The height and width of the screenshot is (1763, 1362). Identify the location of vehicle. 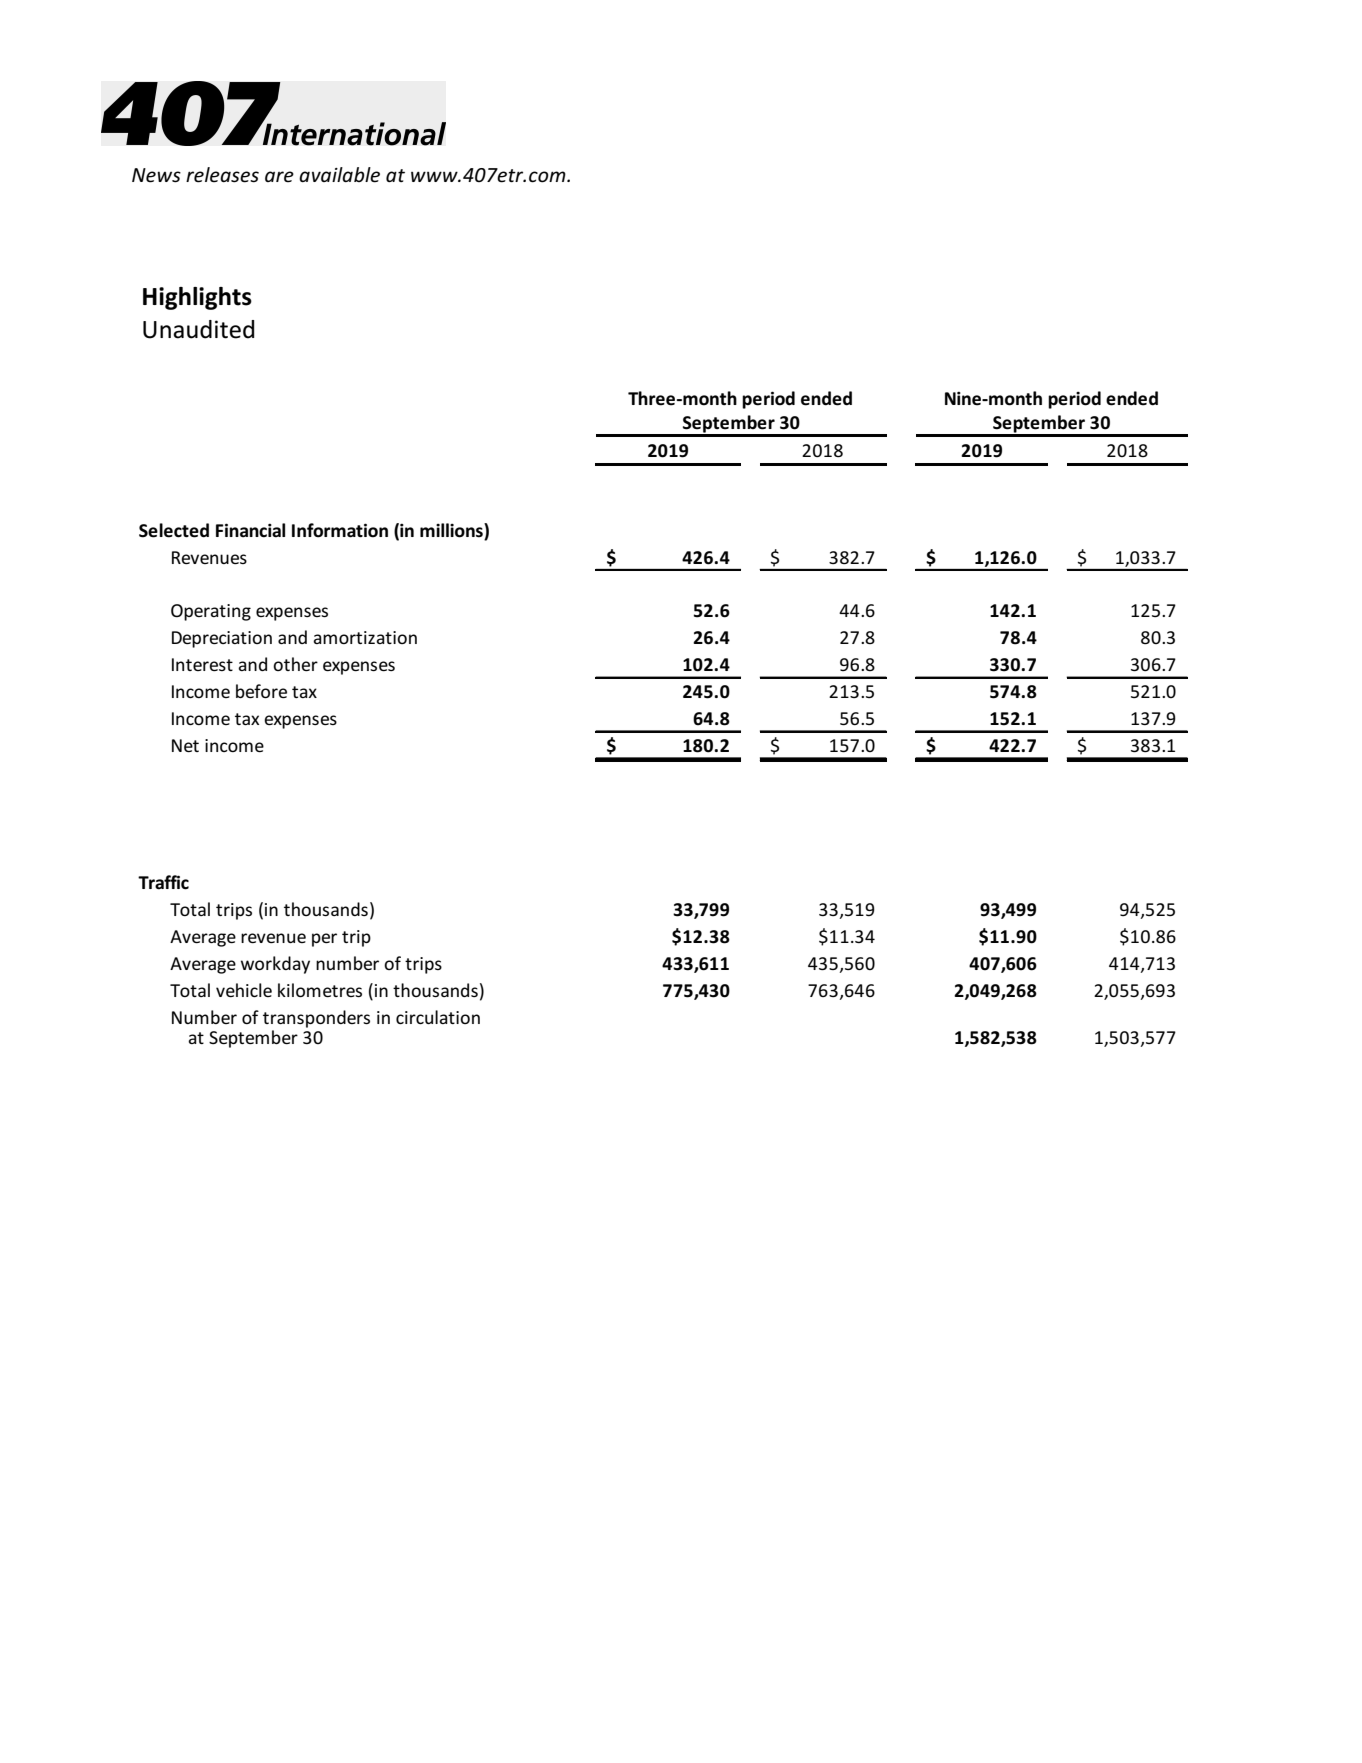
(244, 990).
